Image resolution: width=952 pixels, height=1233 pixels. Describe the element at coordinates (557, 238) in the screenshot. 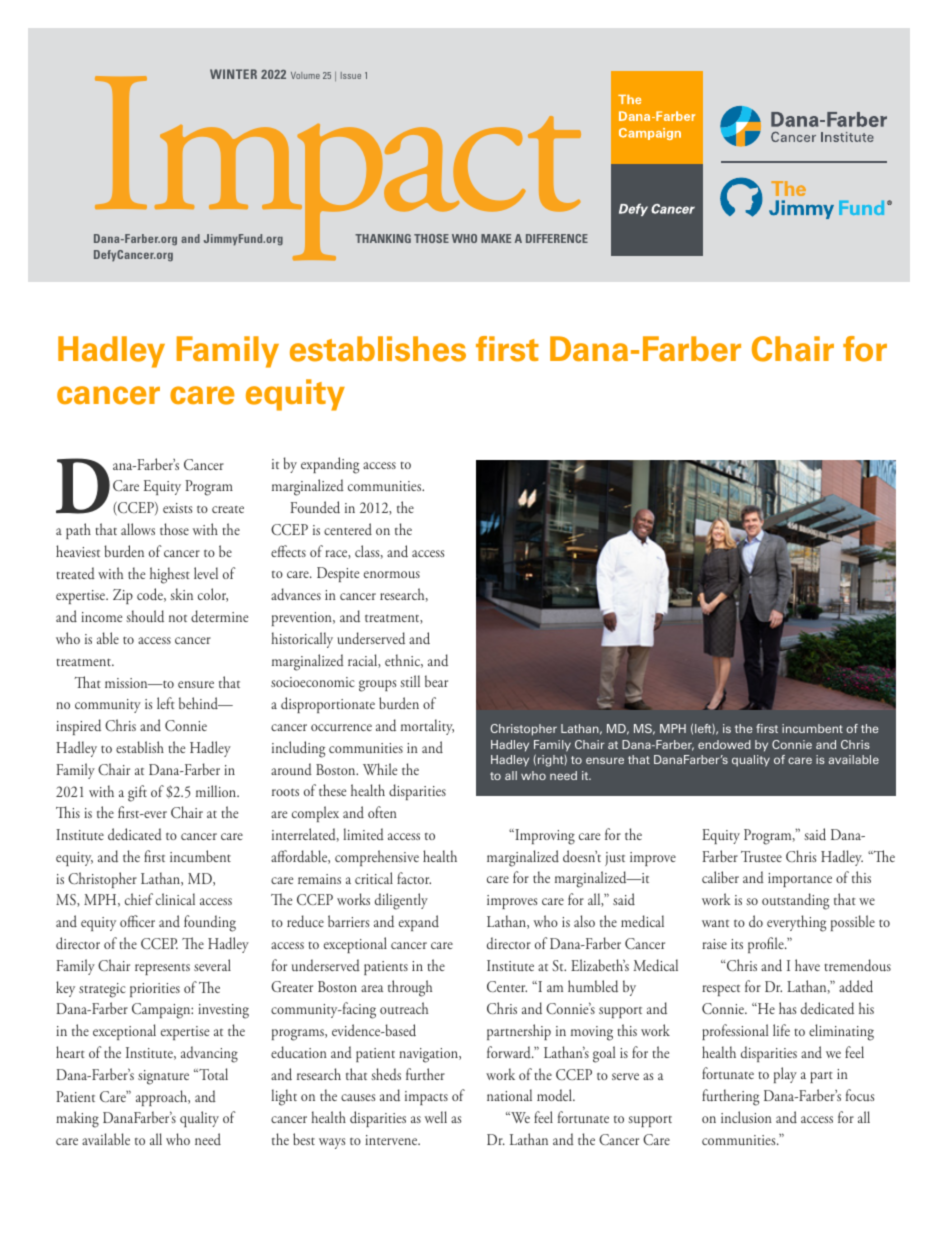

I see `DIFFERENCE` at that location.
